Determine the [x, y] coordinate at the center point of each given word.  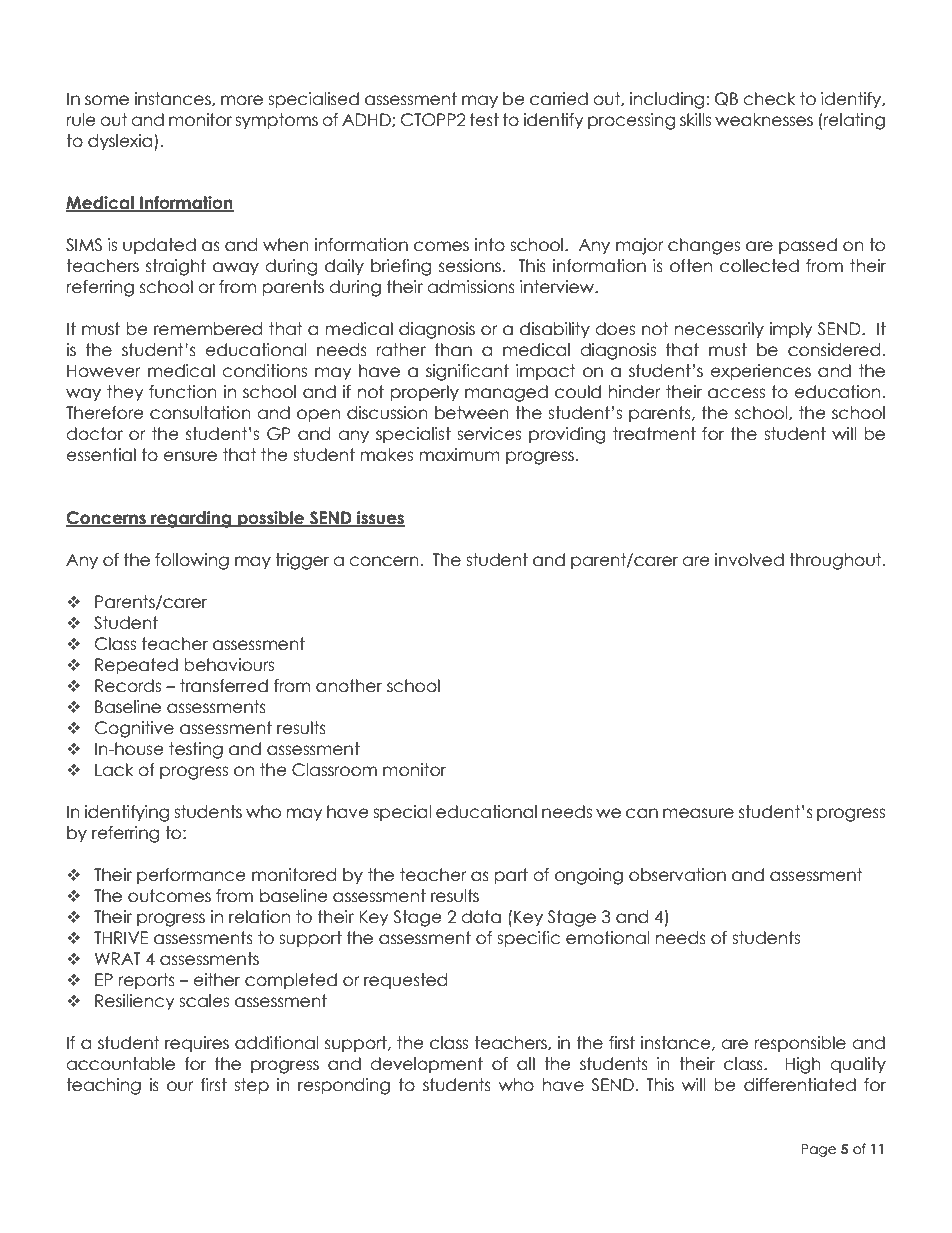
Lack [114, 770]
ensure [190, 456]
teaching [103, 1086]
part [511, 876]
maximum [460, 455]
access [736, 393]
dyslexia [121, 142]
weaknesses [764, 120]
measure [698, 813]
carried [559, 99]
